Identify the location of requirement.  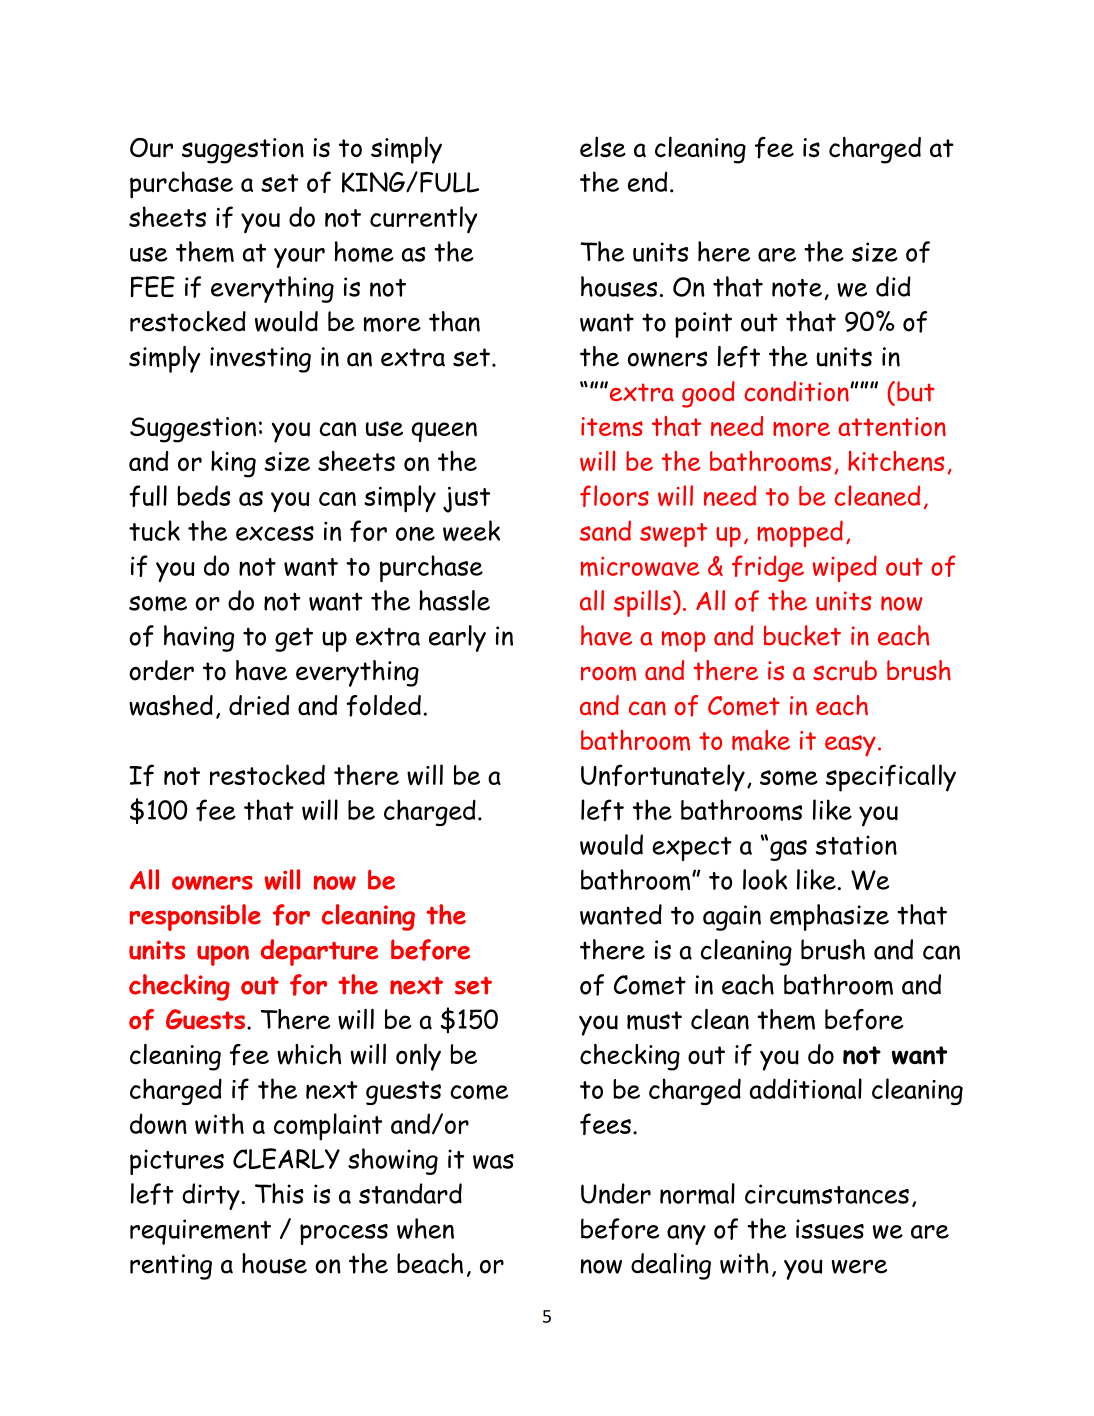
(200, 1232).
